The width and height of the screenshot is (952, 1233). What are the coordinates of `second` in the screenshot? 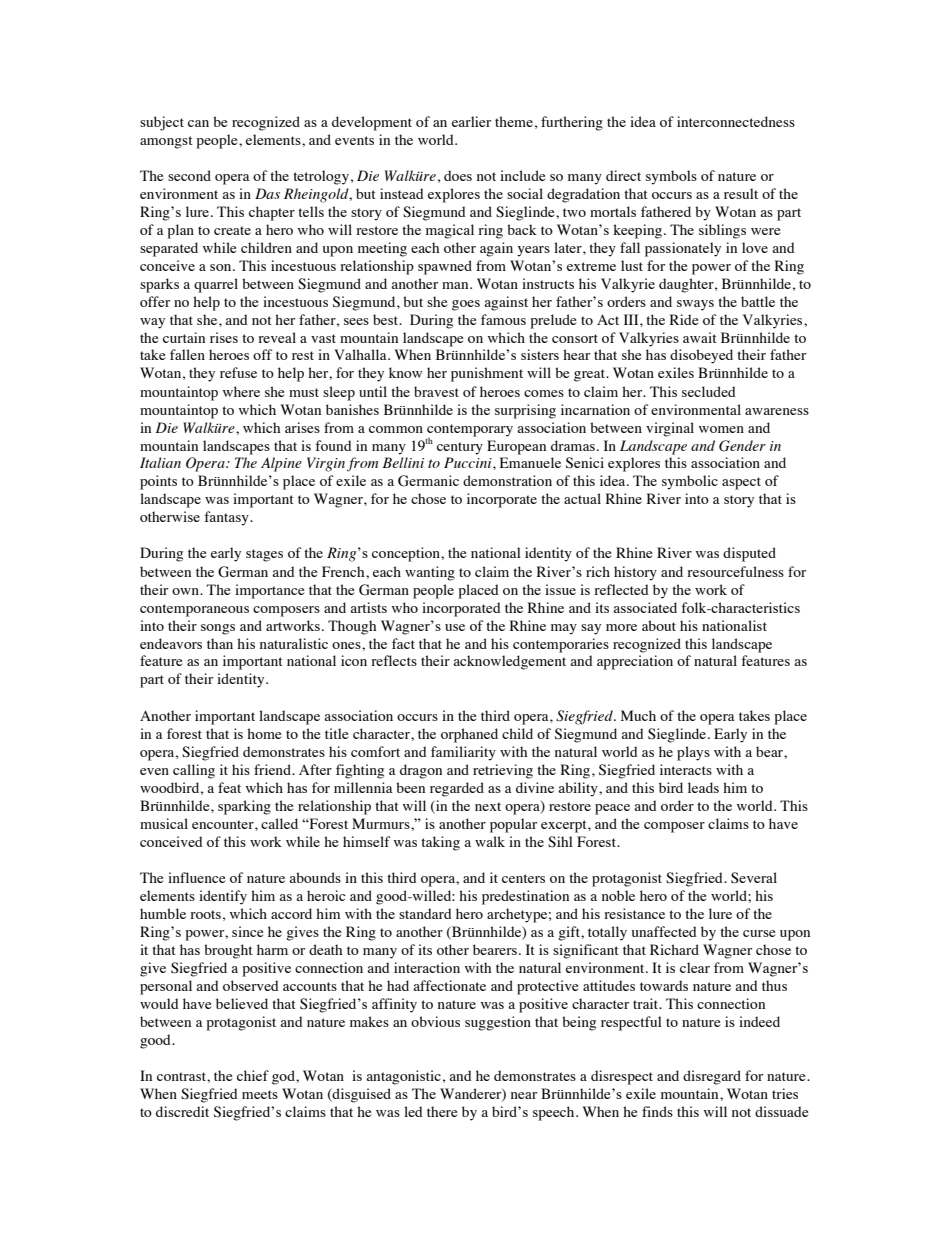 It's located at (189, 175).
